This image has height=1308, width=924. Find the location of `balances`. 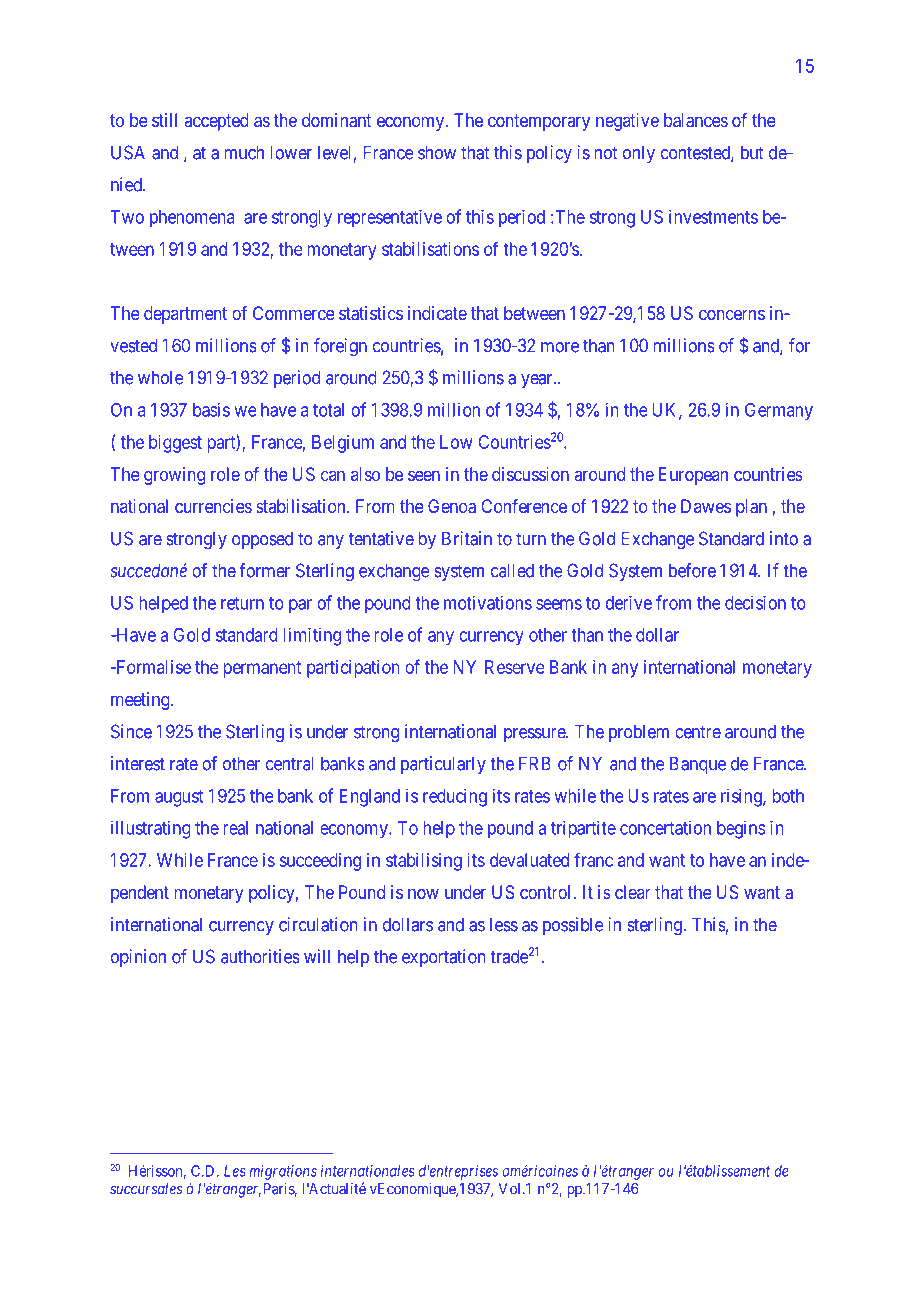

balances is located at coordinates (696, 120).
